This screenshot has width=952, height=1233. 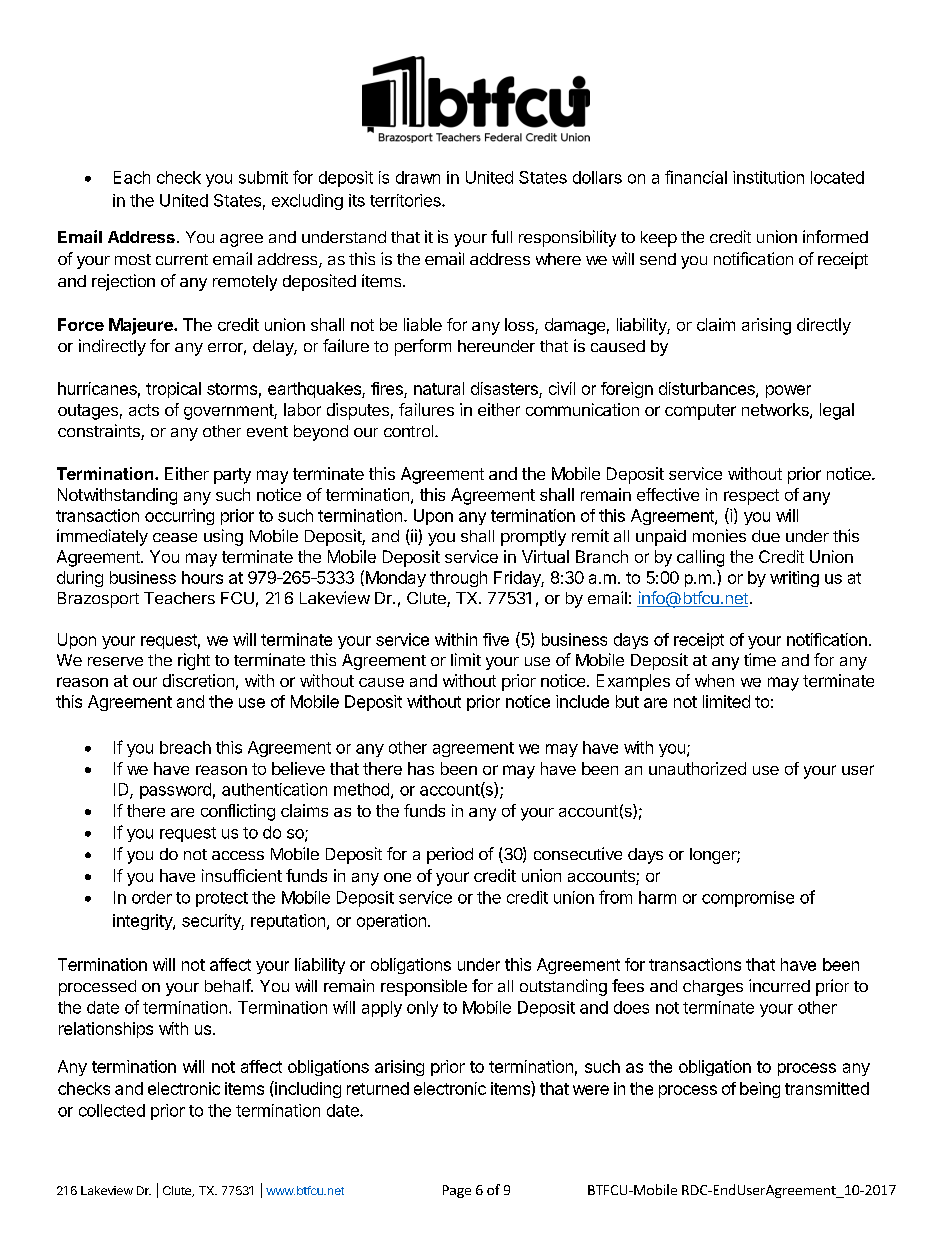 What do you see at coordinates (700, 412) in the screenshot?
I see `computer` at bounding box center [700, 412].
